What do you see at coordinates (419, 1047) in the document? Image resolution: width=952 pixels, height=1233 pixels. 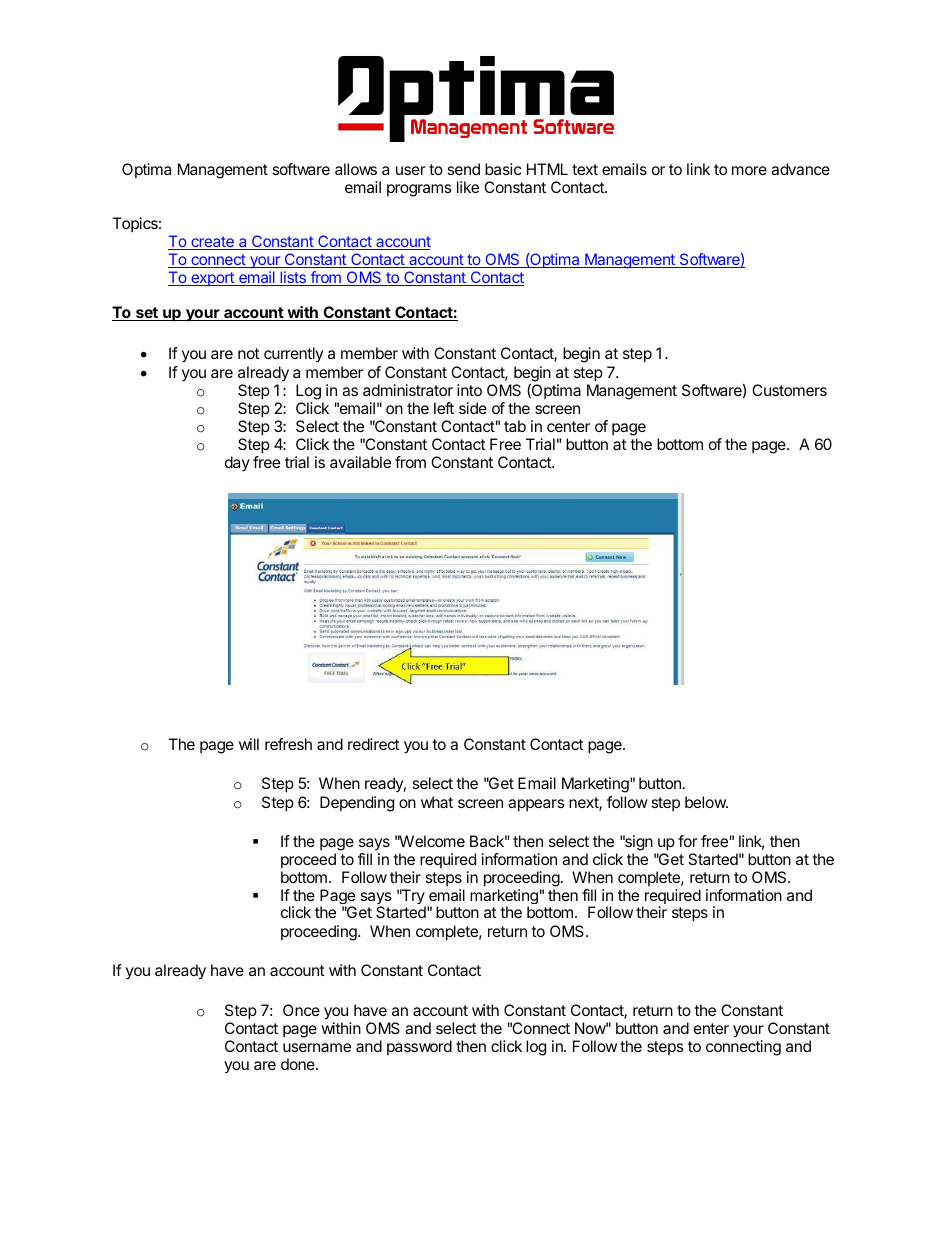 I see `password` at bounding box center [419, 1047].
